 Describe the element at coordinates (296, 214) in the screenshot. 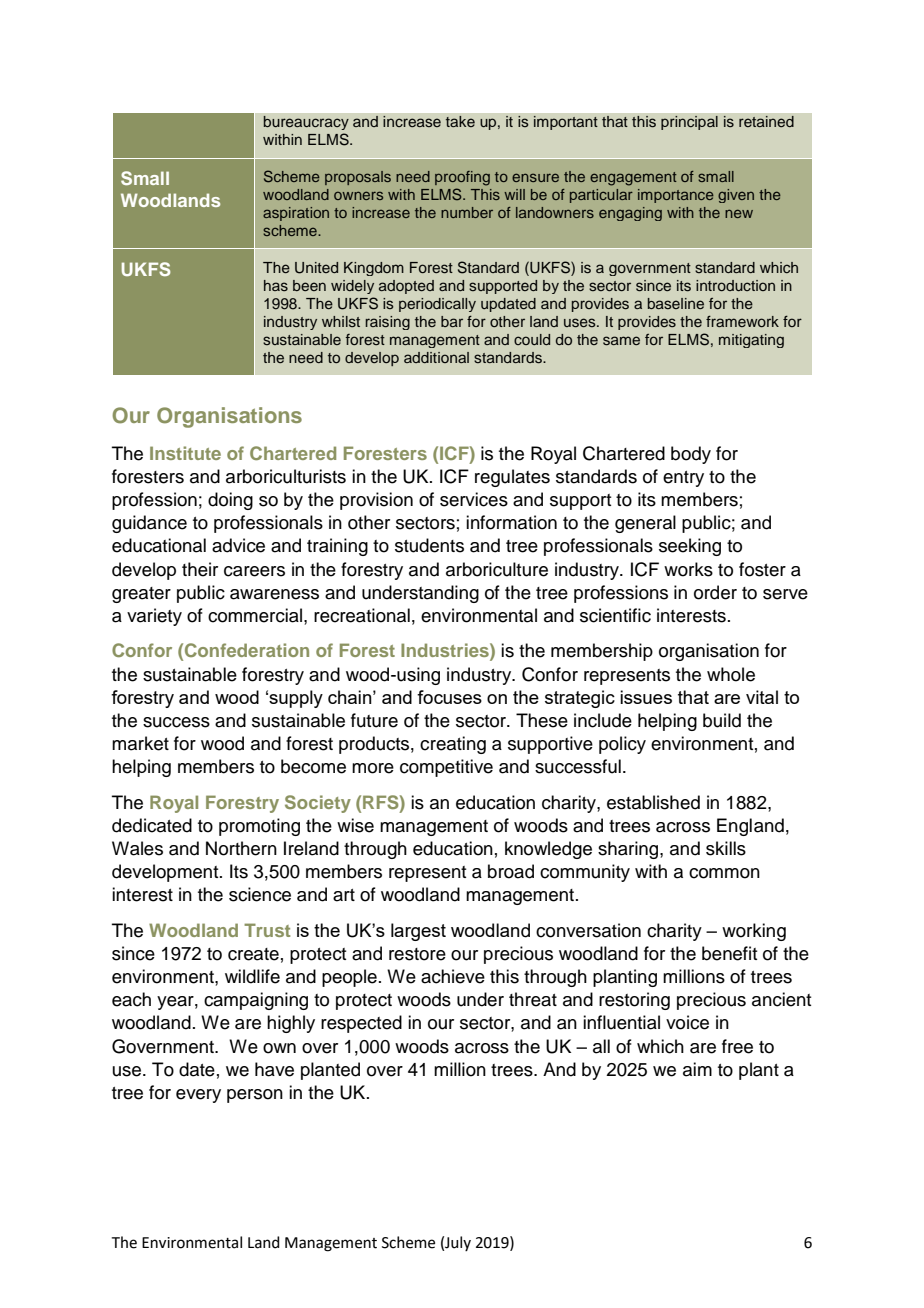

I see `aspiration` at that location.
